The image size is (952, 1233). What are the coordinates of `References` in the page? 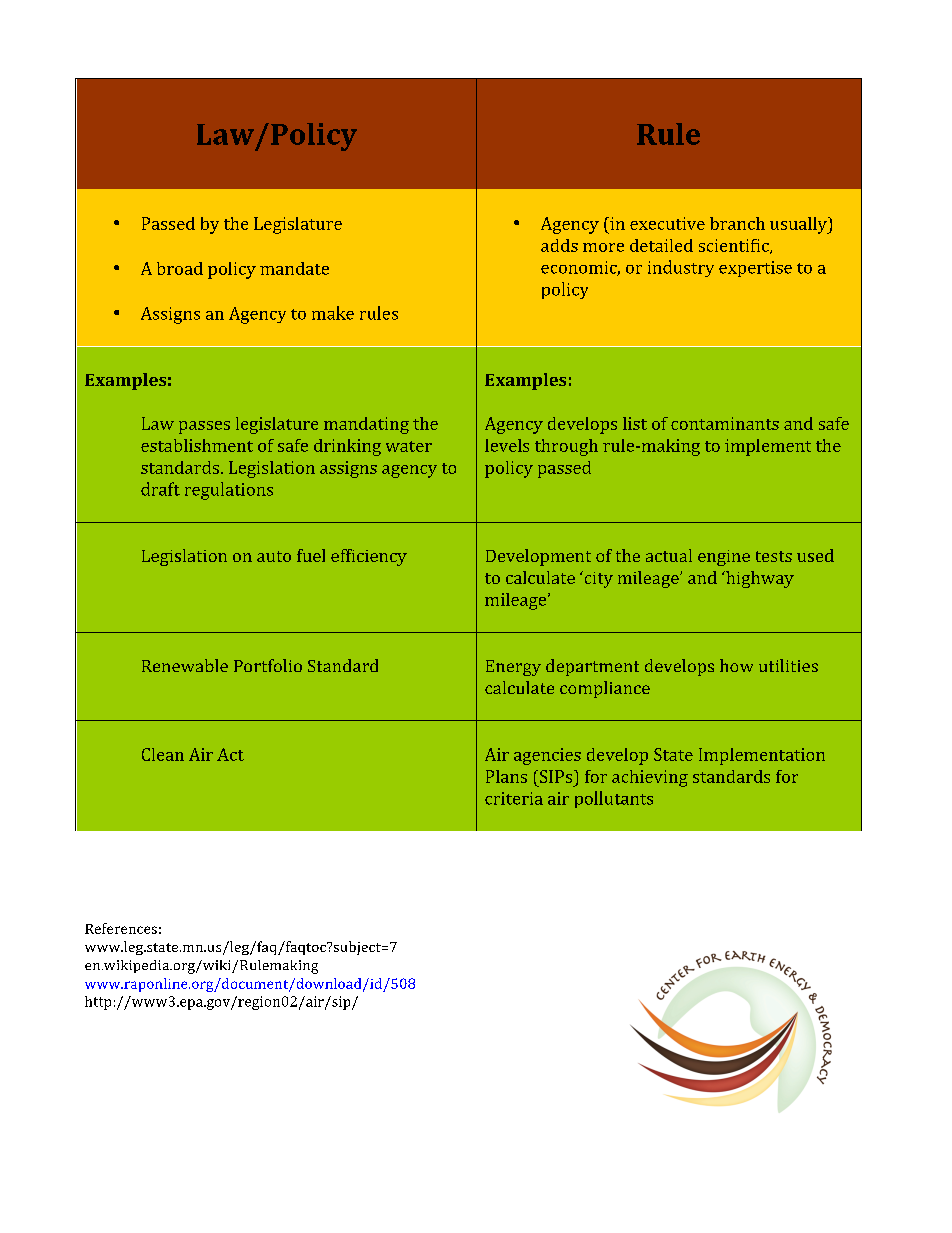 It's located at (121, 928).
